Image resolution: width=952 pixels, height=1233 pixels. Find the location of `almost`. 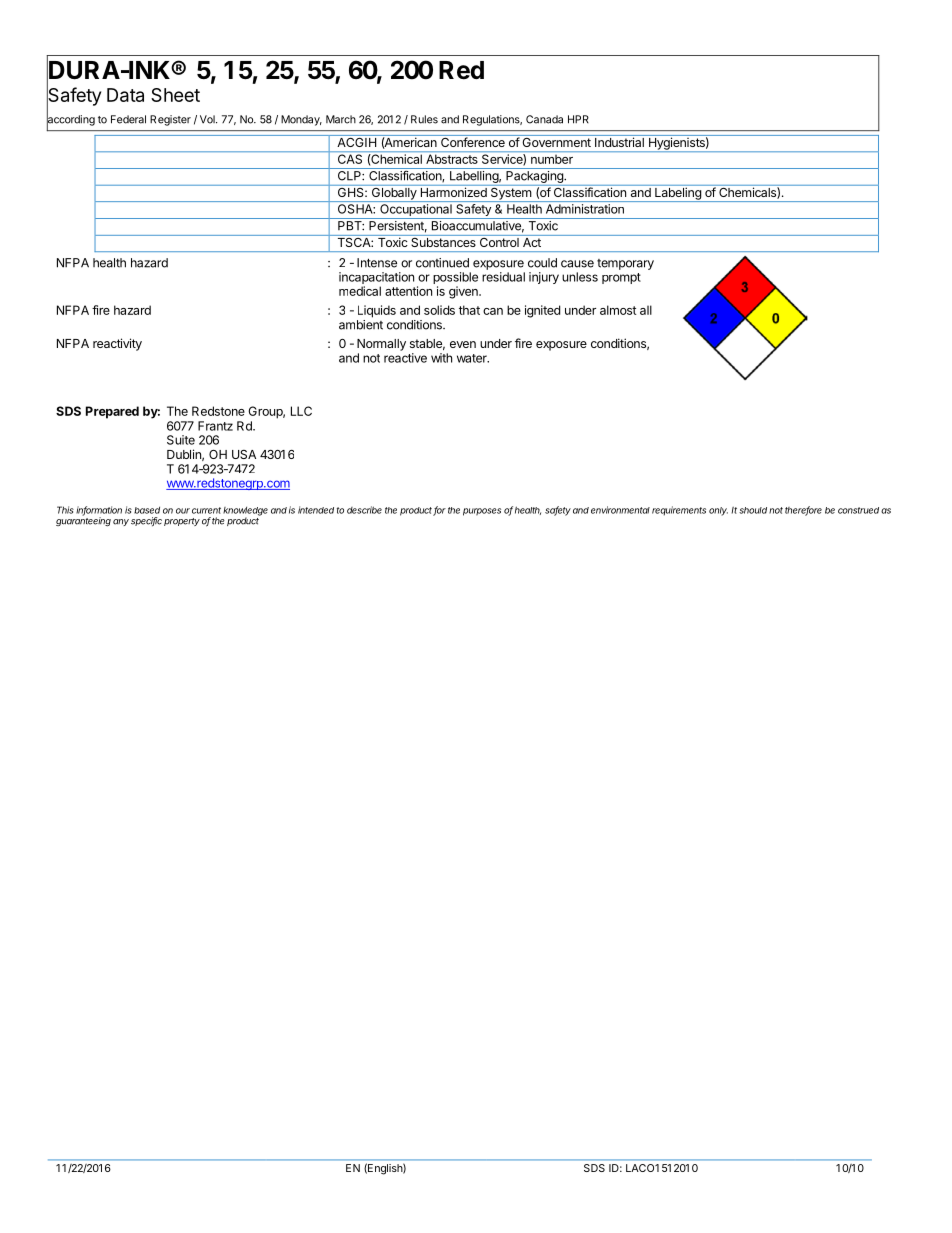

almost is located at coordinates (618, 310).
